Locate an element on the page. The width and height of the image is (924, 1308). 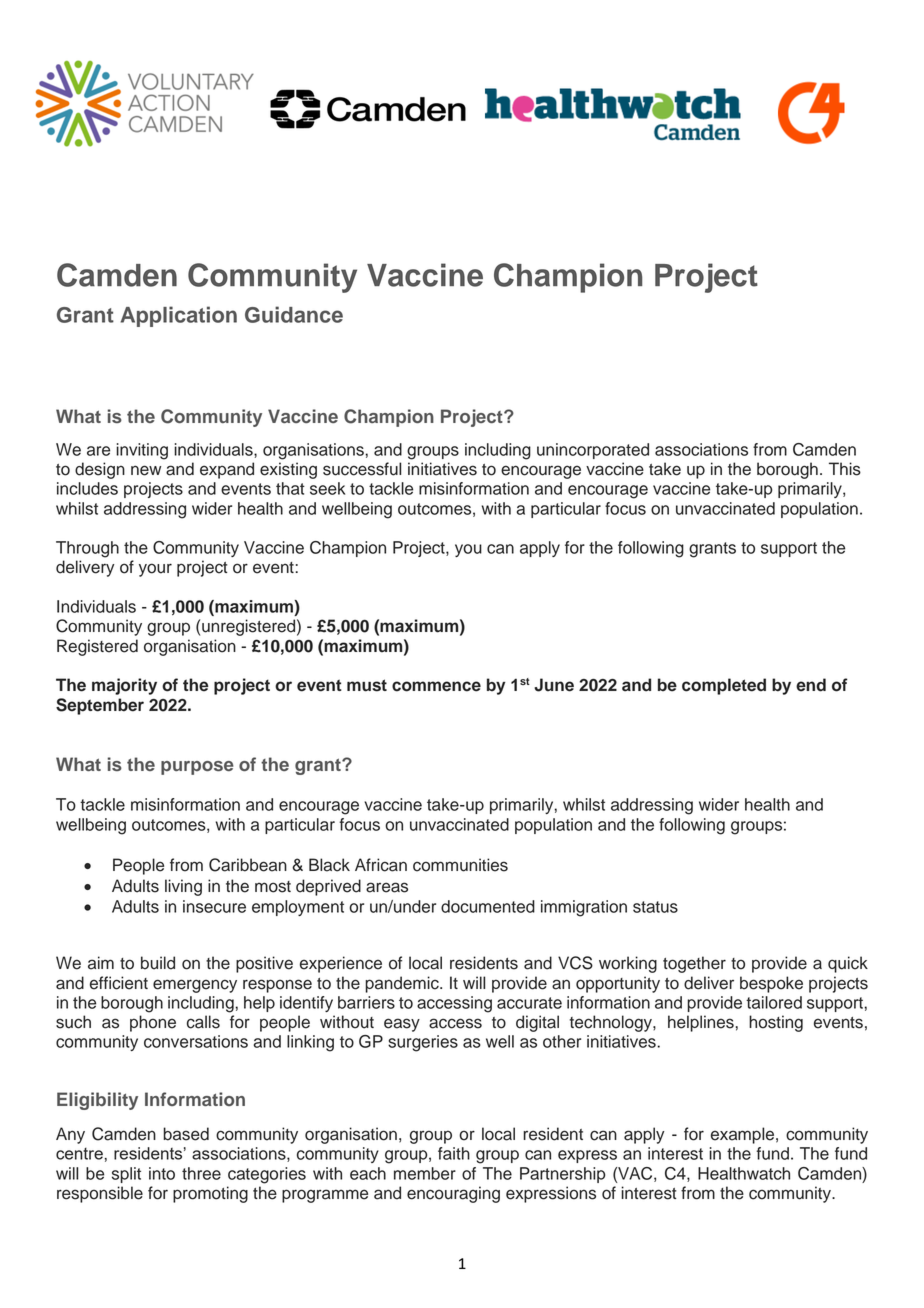
Guidance is located at coordinates (294, 314).
